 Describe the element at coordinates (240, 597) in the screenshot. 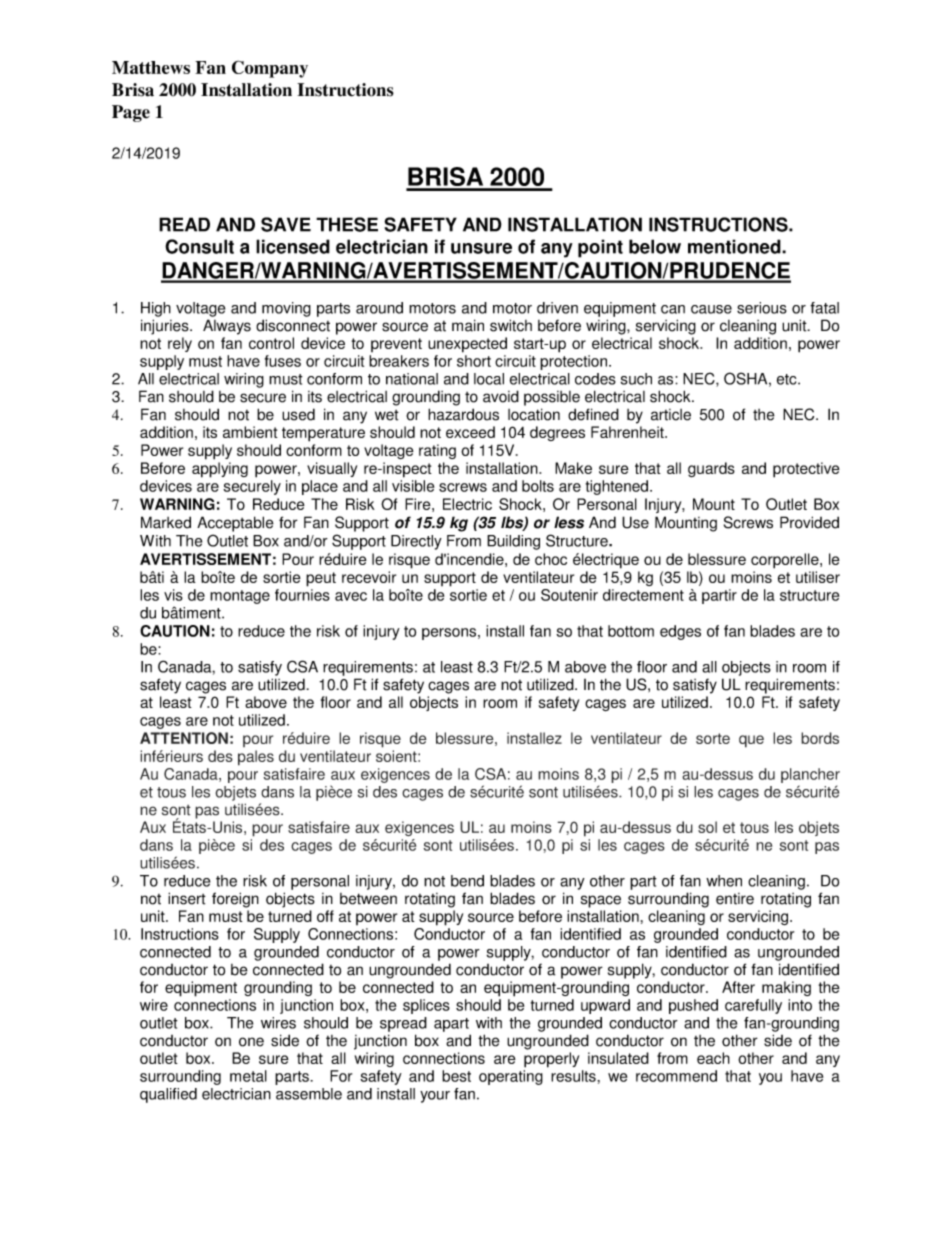

I see `montage` at that location.
